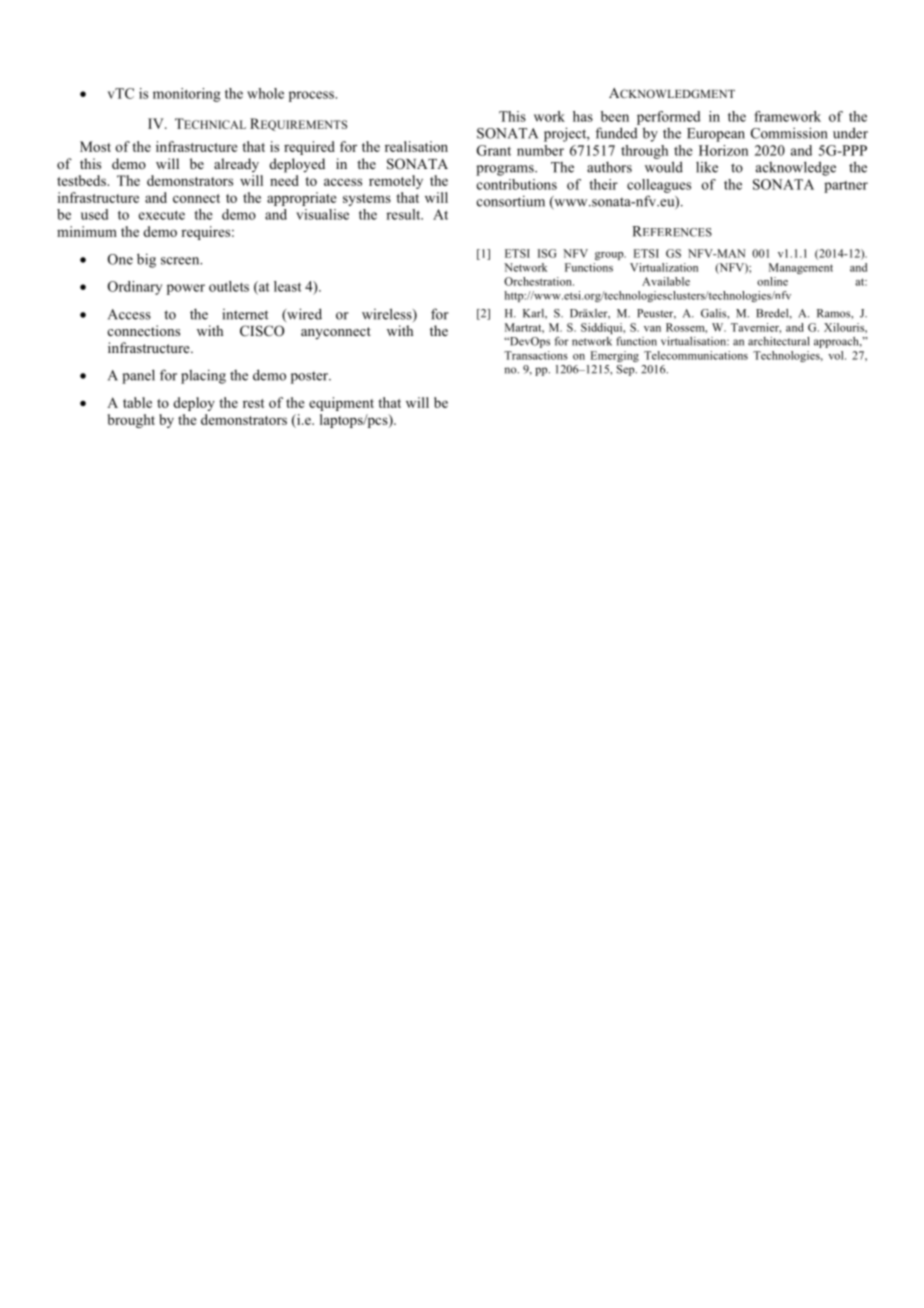 This screenshot has height=1308, width=924. What do you see at coordinates (245, 314) in the screenshot?
I see `internet` at bounding box center [245, 314].
